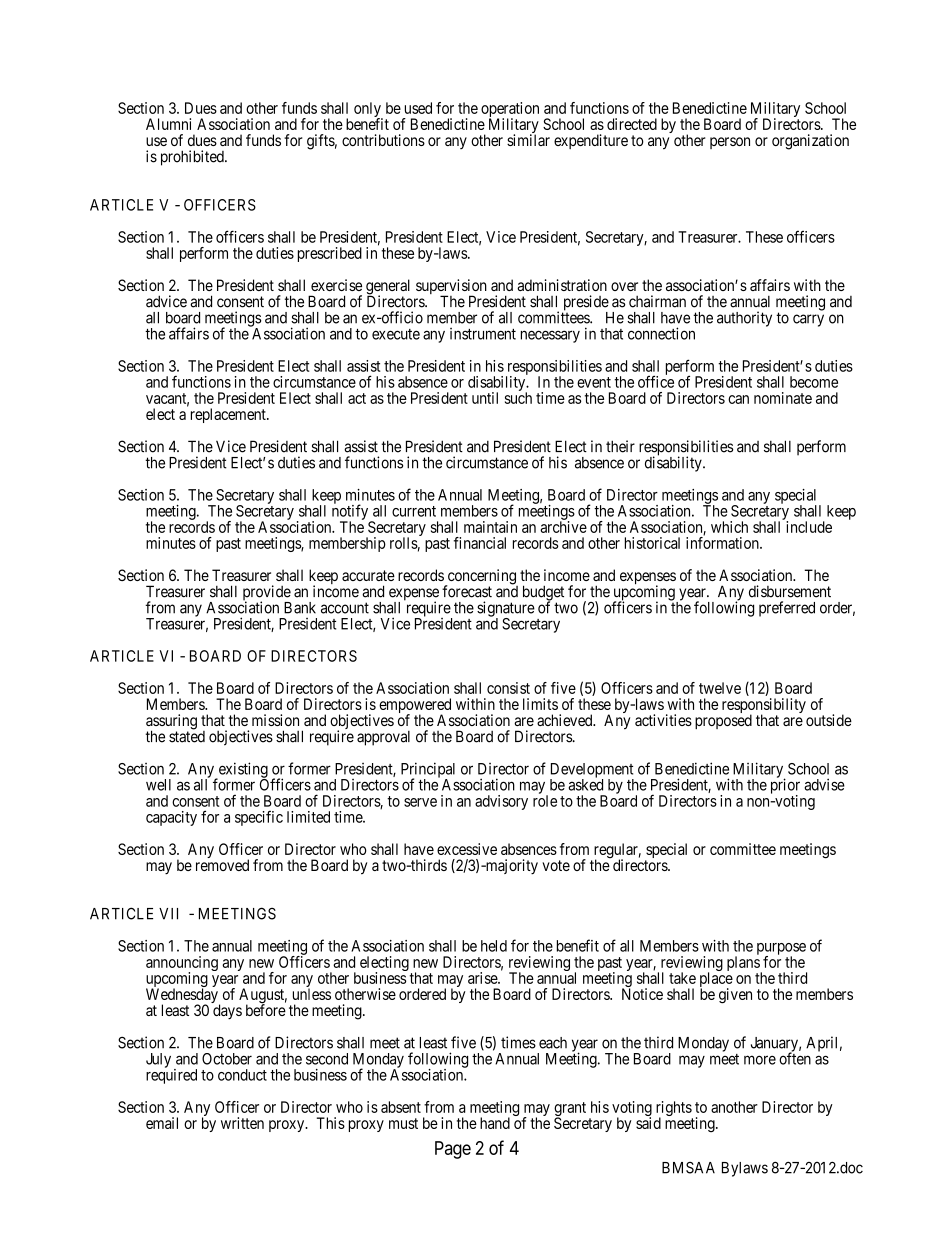 This image has width=952, height=1233. I want to click on prior, so click(785, 786).
